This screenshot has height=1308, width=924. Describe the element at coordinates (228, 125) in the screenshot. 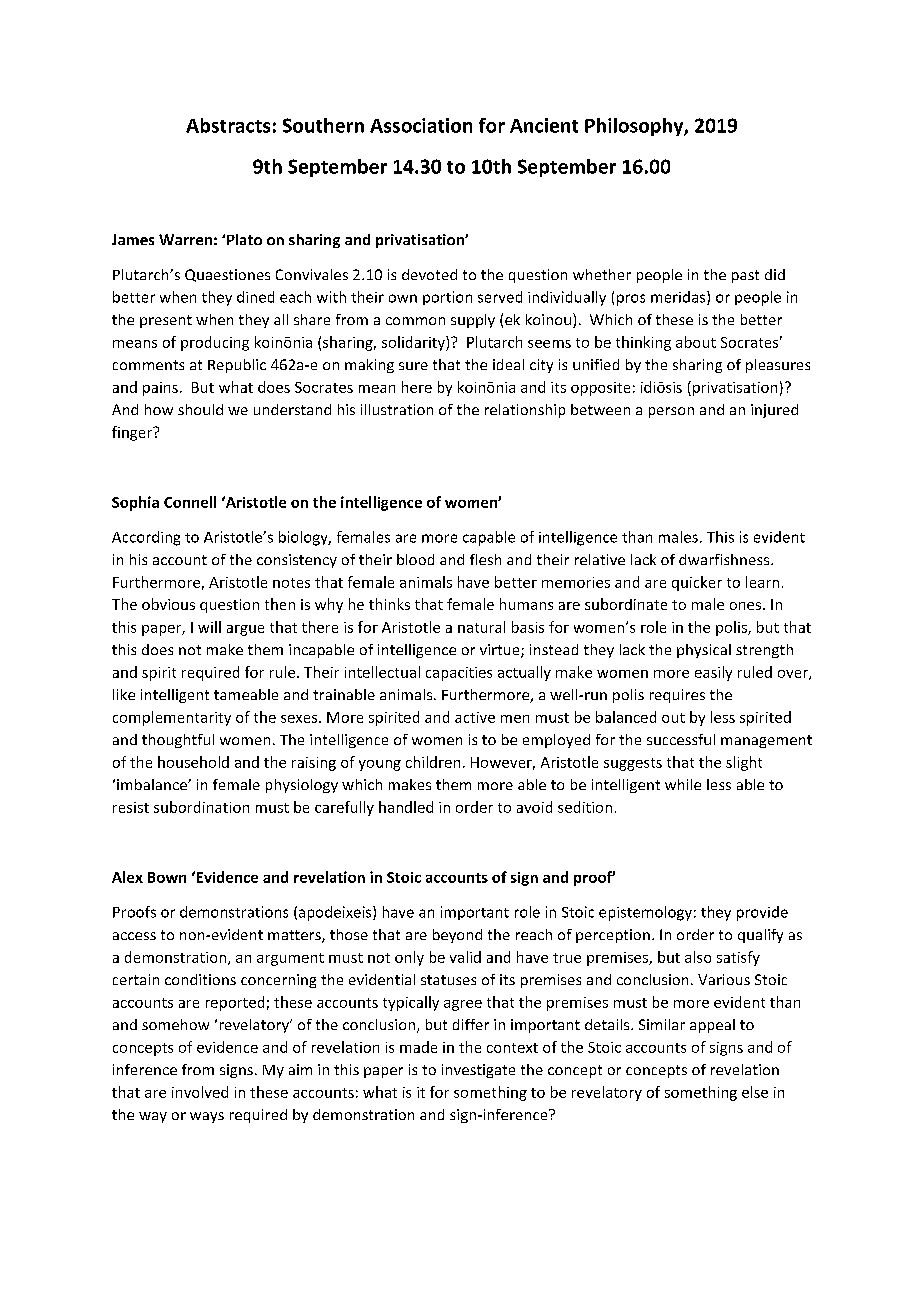

I see `Abstracts` at that location.
